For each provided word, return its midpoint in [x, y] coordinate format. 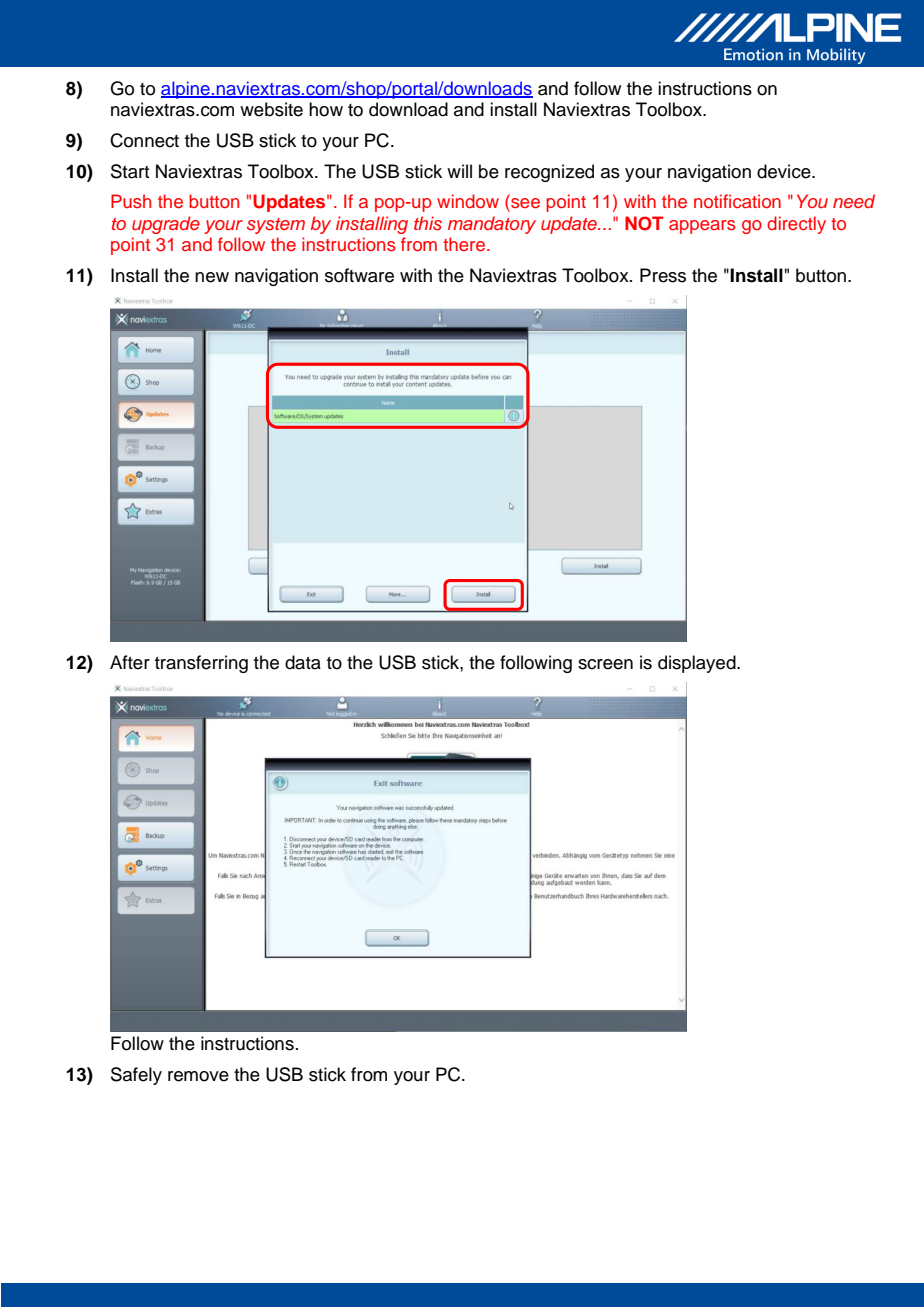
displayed [698, 664]
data [303, 662]
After [130, 662]
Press [663, 275]
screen [605, 664]
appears [702, 227]
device [785, 171]
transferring [201, 664]
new [212, 277]
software [359, 275]
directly [796, 225]
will [459, 171]
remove [198, 1076]
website [271, 109]
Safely [136, 1076]
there [465, 244]
